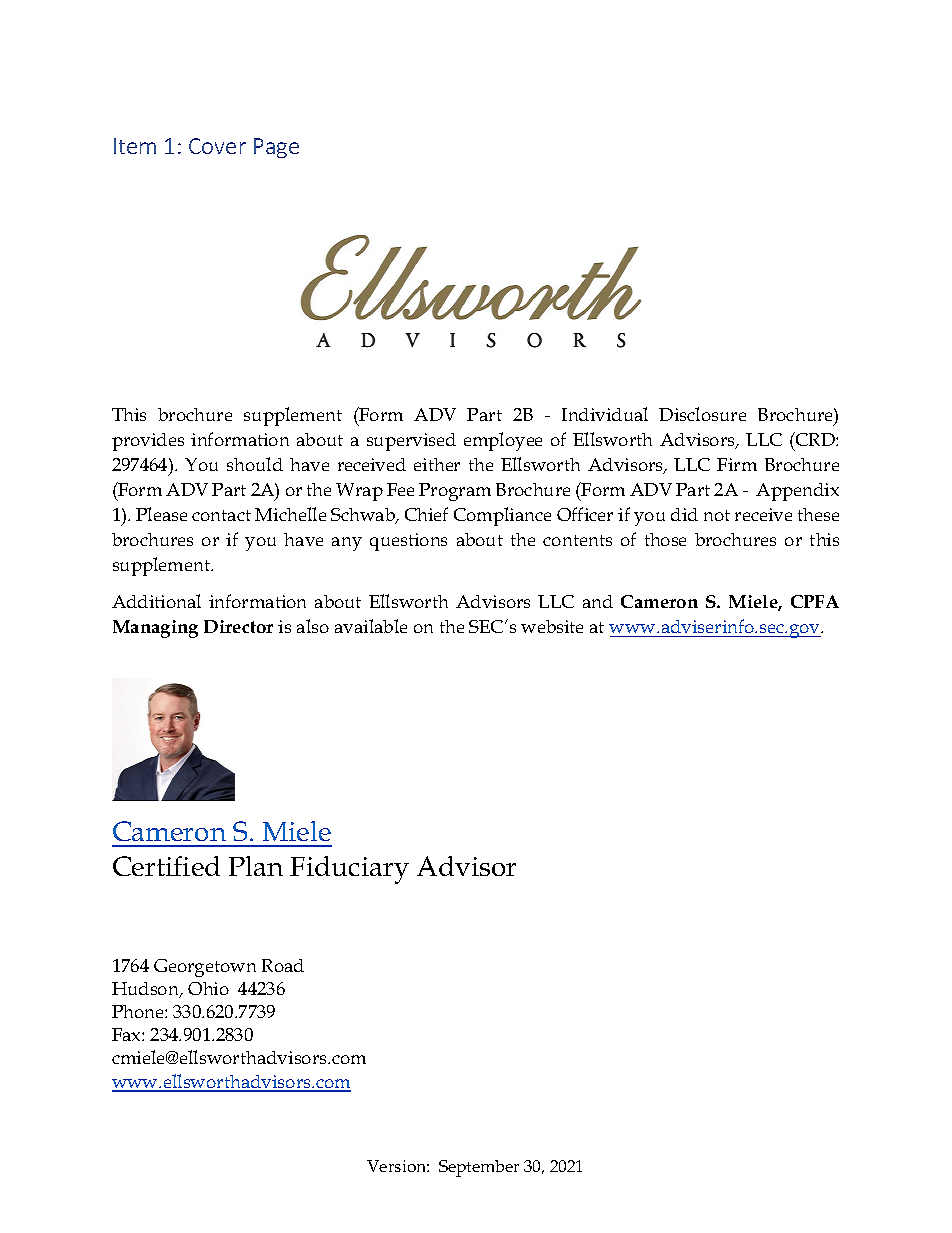 Image resolution: width=952 pixels, height=1233 pixels. I want to click on provides, so click(148, 442).
